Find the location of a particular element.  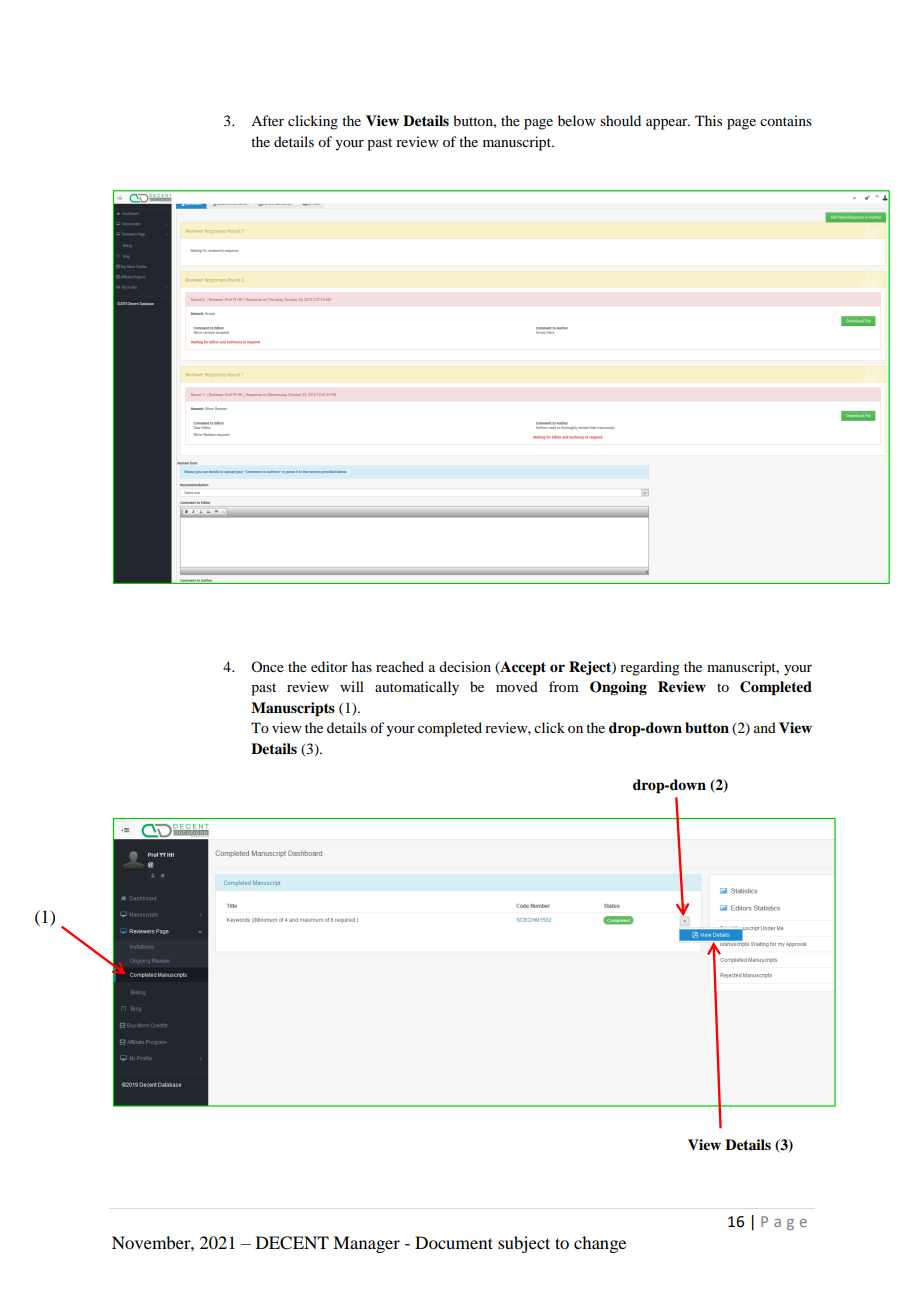

This is located at coordinates (708, 120).
